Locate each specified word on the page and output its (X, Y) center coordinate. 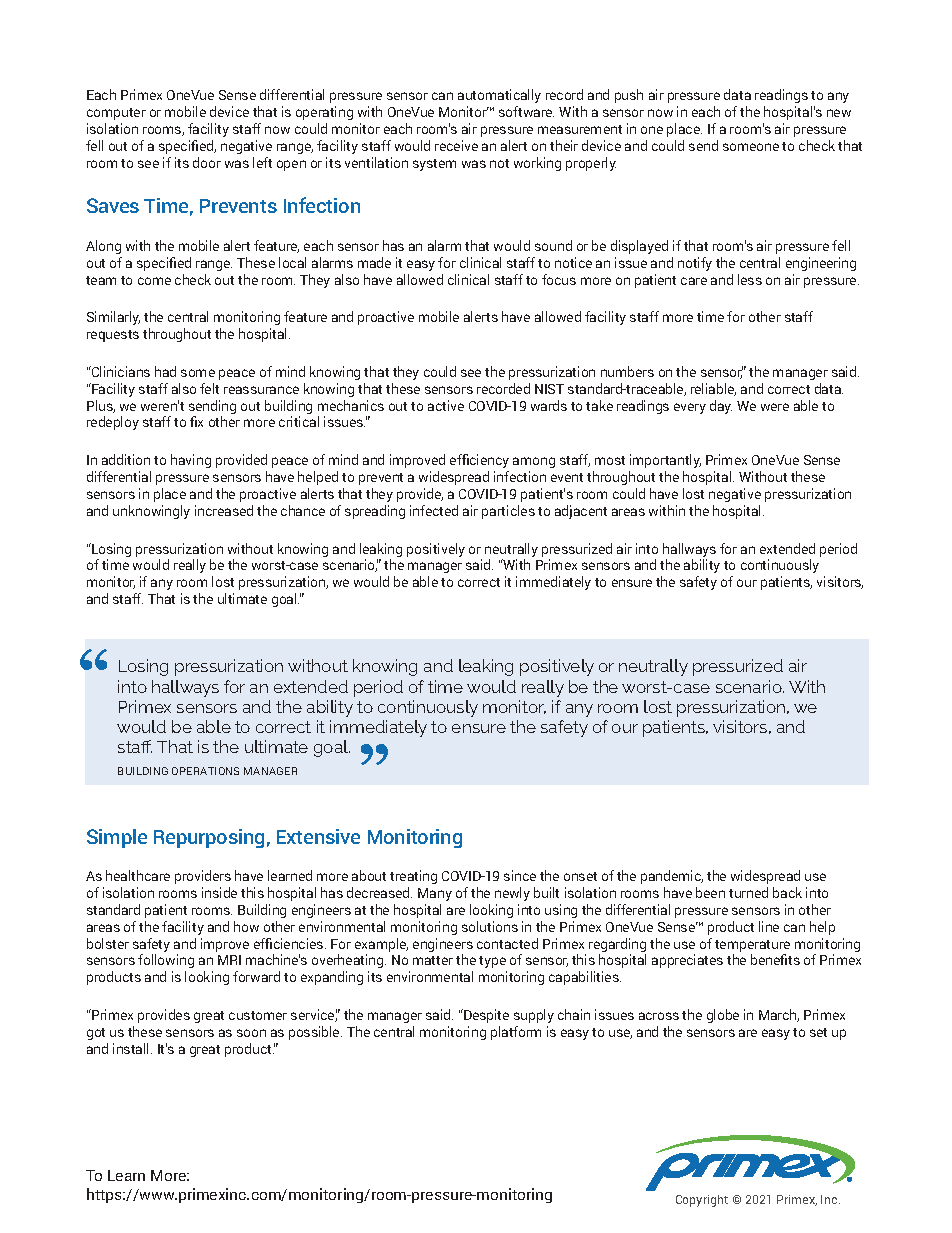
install (132, 1048)
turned (748, 892)
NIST (549, 389)
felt (209, 388)
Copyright (702, 1201)
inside (219, 892)
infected (434, 510)
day (721, 407)
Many (435, 894)
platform (516, 1033)
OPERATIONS (205, 771)
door (207, 162)
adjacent (581, 512)
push (629, 96)
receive (456, 145)
